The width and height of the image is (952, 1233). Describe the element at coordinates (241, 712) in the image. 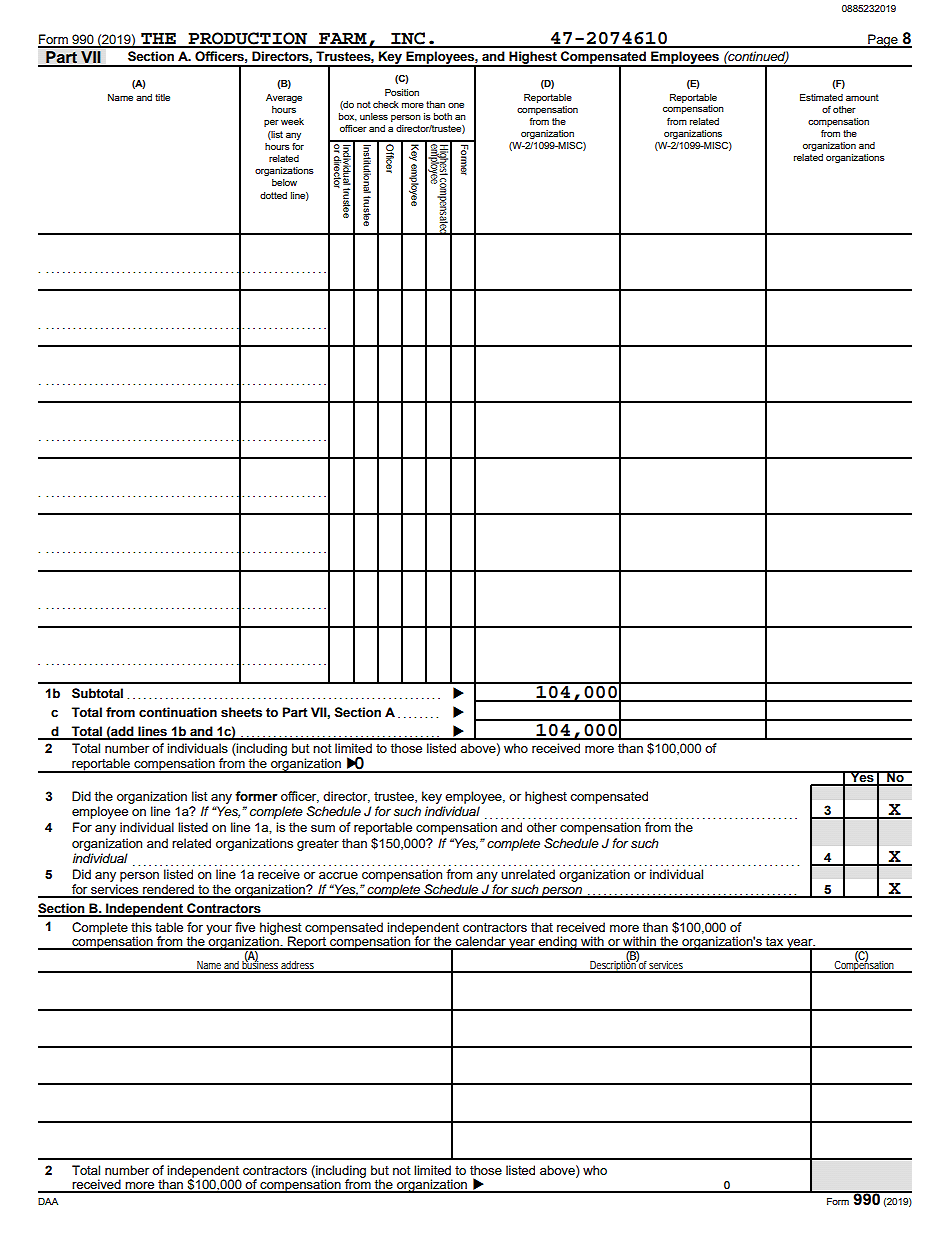

I see `sheets` at that location.
